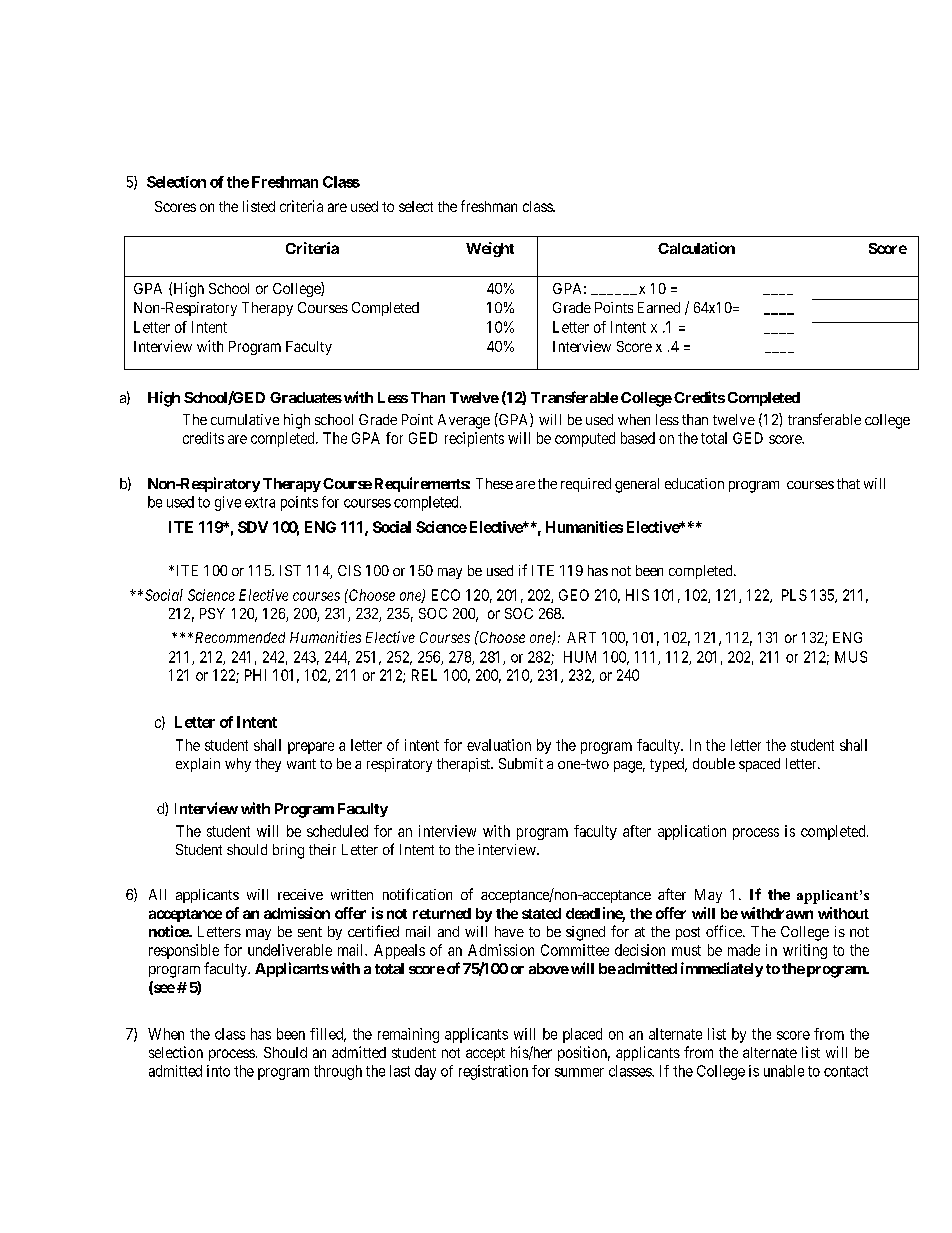  Describe the element at coordinates (260, 502) in the page. I see `extra` at that location.
